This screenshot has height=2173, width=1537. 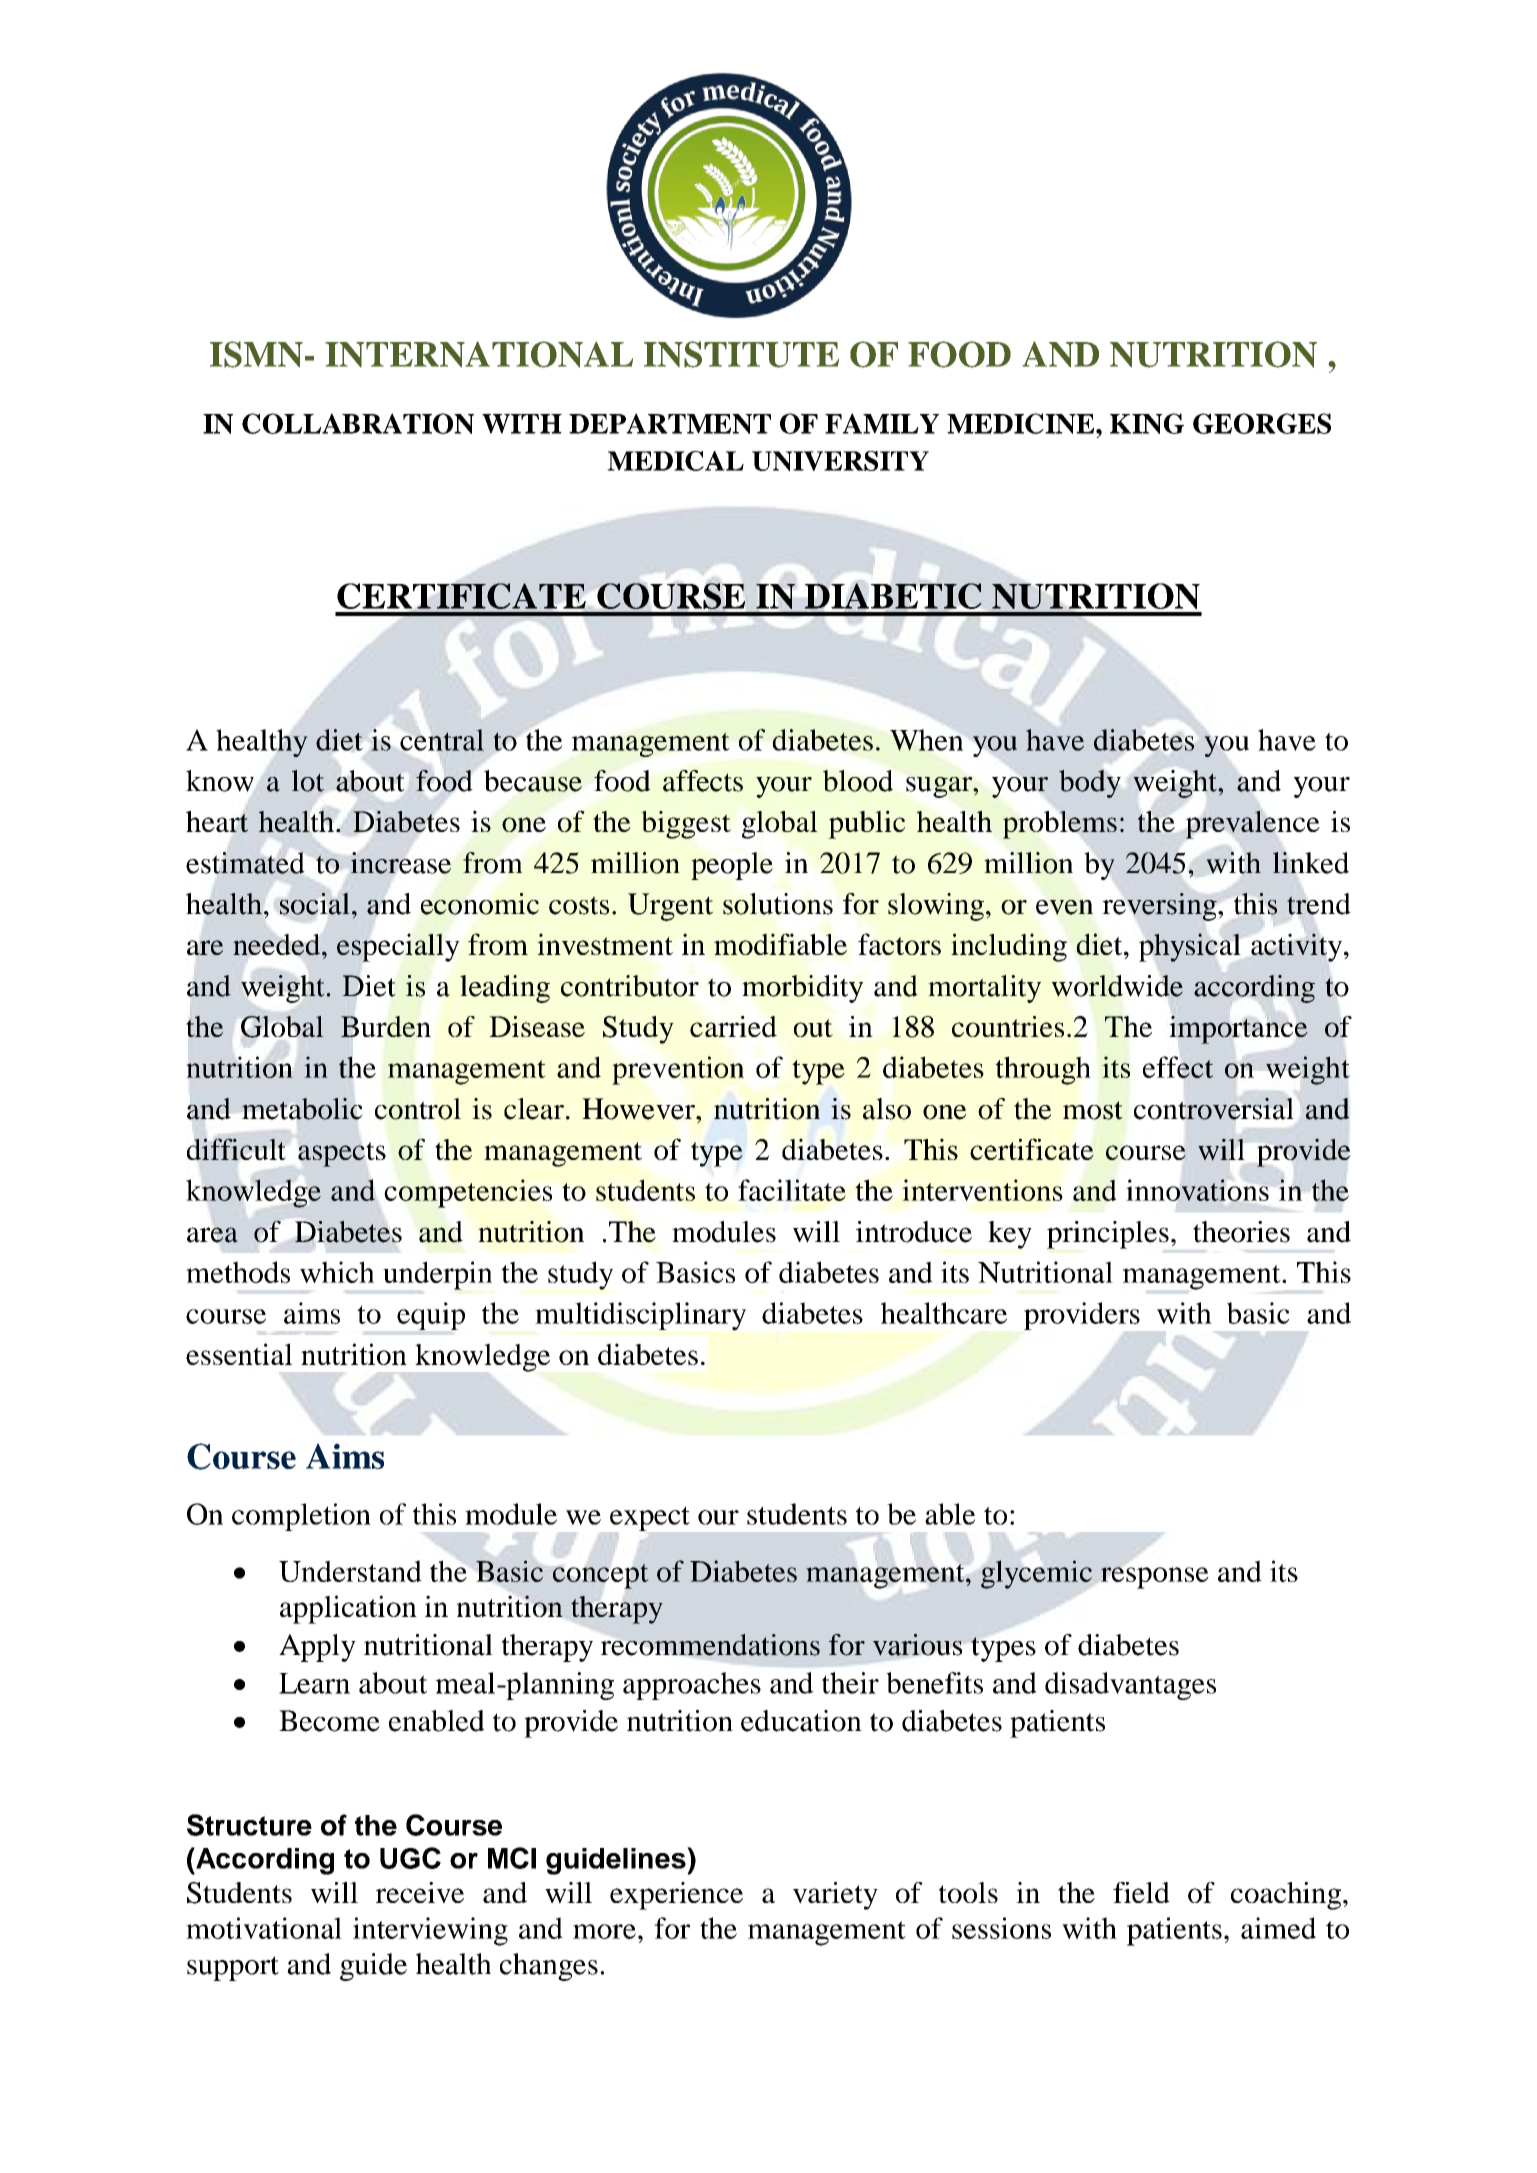 What do you see at coordinates (342, 1154) in the screenshot?
I see `aspects` at bounding box center [342, 1154].
